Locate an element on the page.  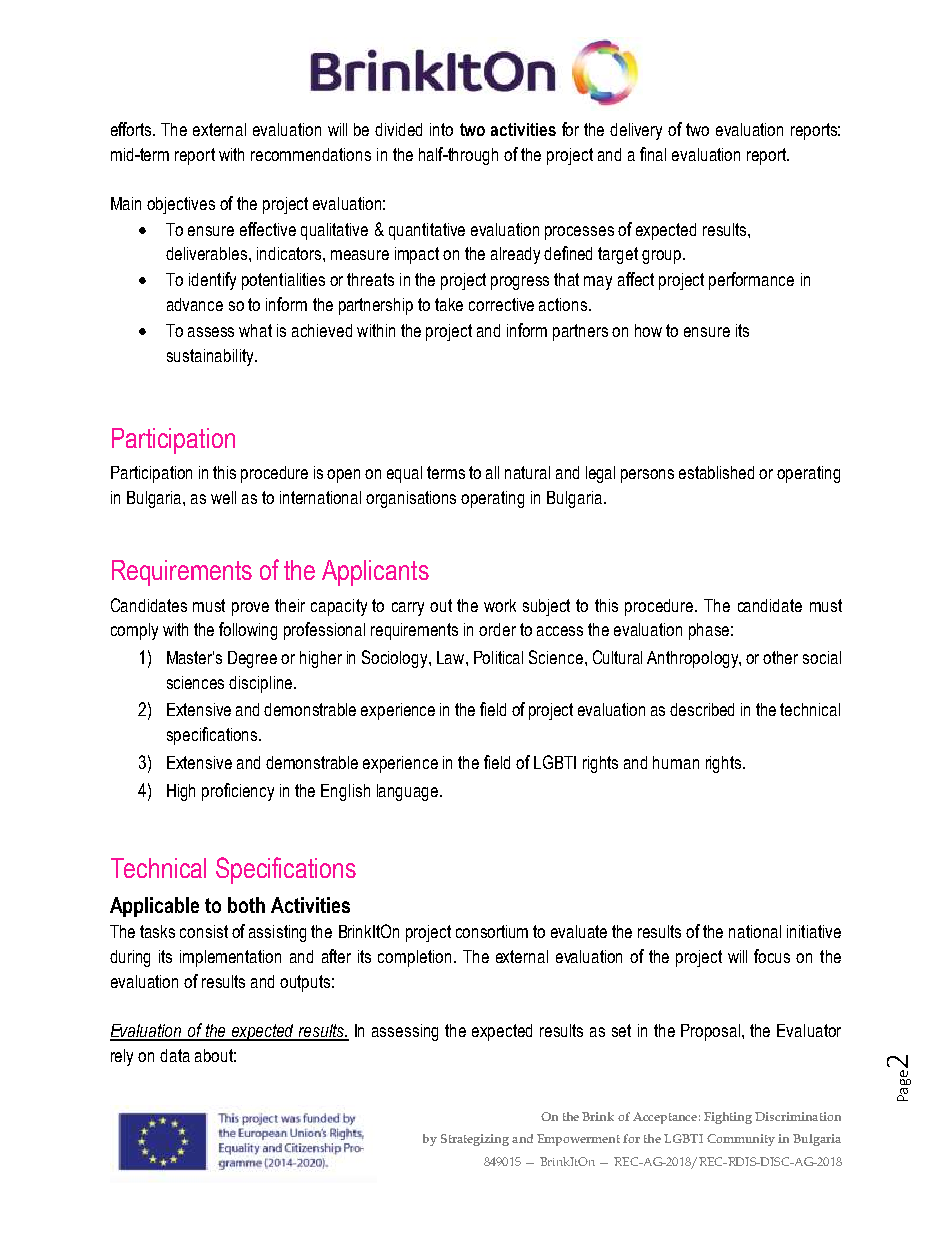
into is located at coordinates (441, 129).
